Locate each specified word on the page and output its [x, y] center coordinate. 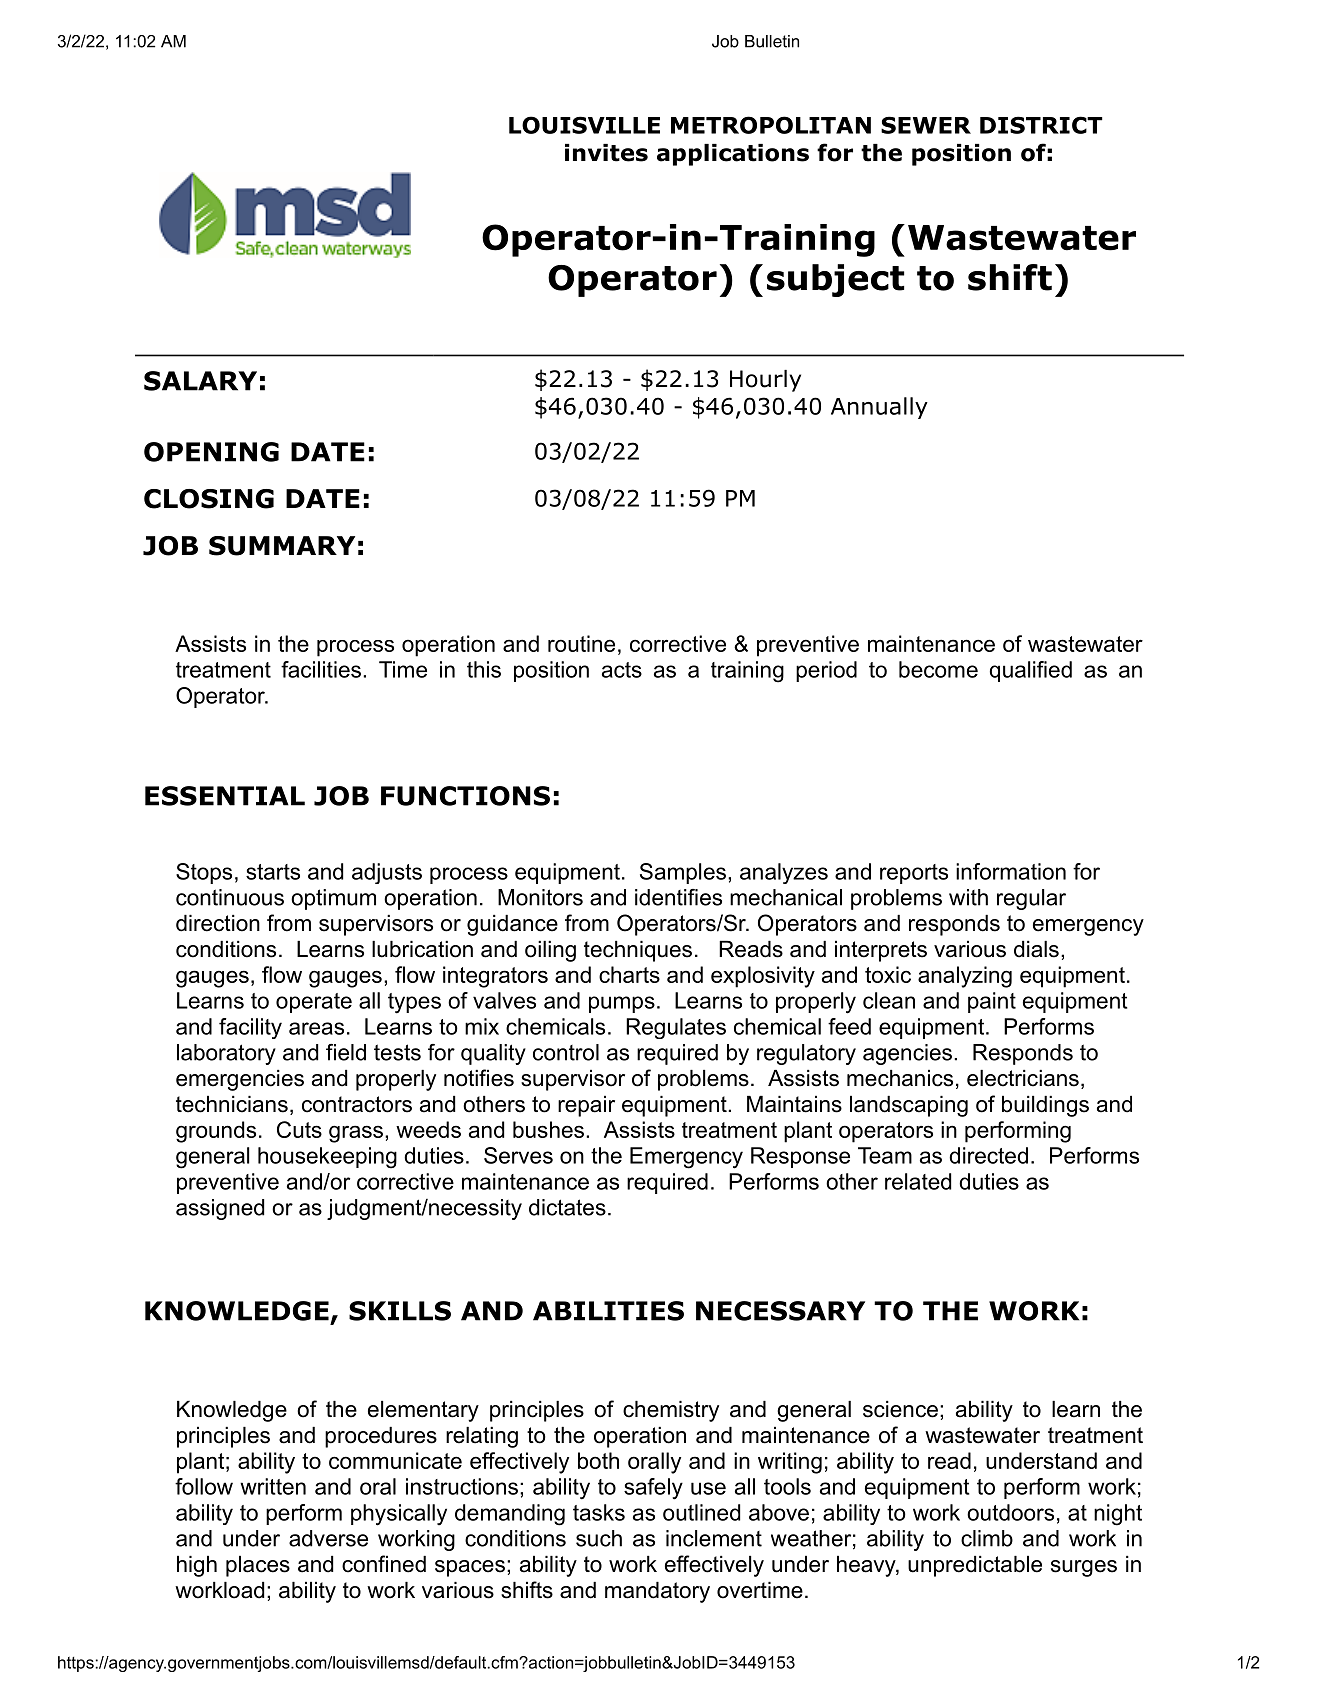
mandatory [657, 1592]
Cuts [299, 1129]
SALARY [200, 381]
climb [987, 1538]
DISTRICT [1041, 125]
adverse [328, 1538]
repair [586, 1106]
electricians [1023, 1078]
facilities [321, 669]
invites [606, 153]
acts [622, 670]
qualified [1031, 671]
